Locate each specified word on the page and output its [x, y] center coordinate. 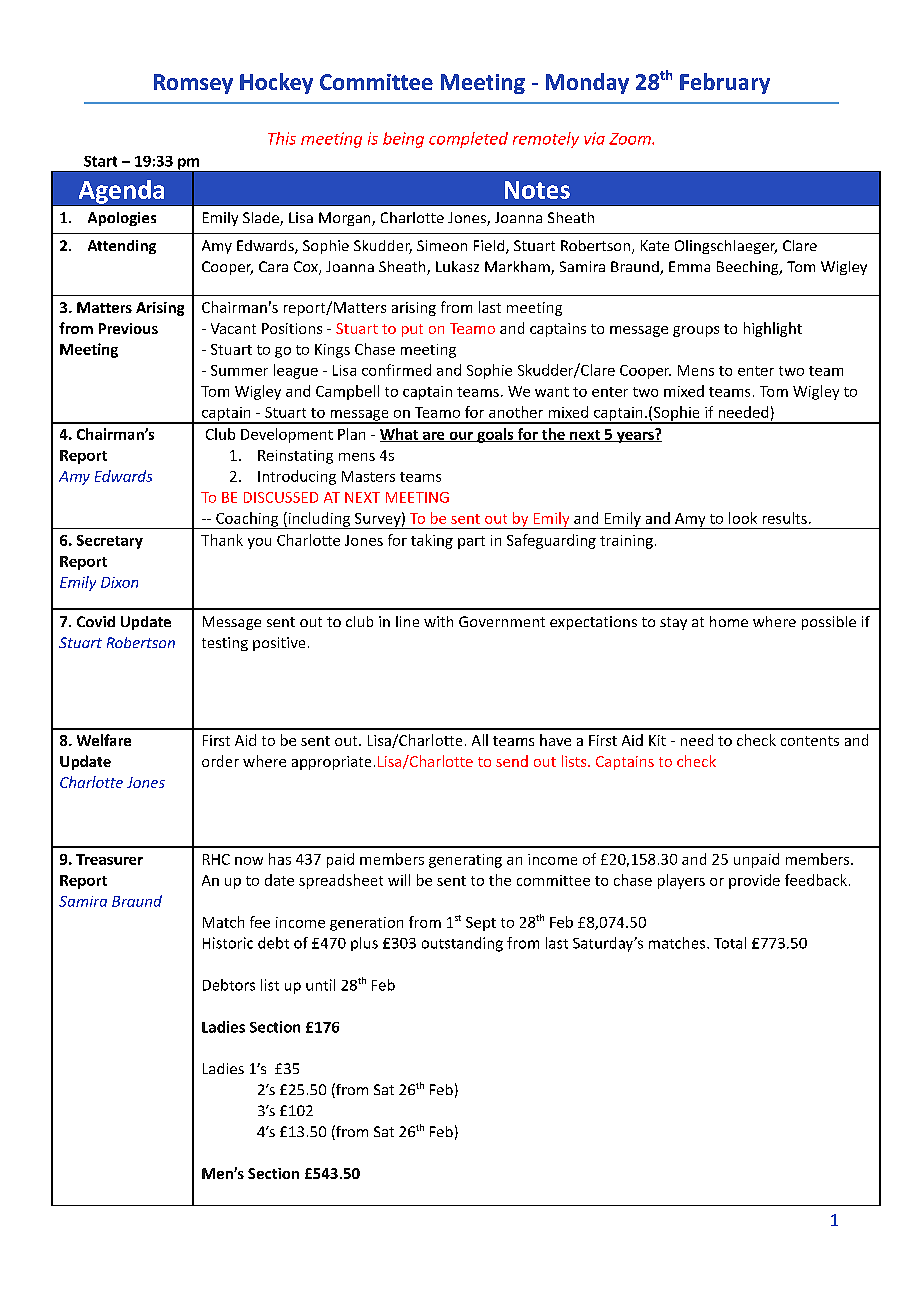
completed [468, 140]
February [725, 83]
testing [225, 644]
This [282, 138]
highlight [773, 329]
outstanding [462, 944]
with [438, 621]
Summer [239, 370]
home [729, 621]
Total [730, 943]
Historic [228, 943]
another [516, 412]
